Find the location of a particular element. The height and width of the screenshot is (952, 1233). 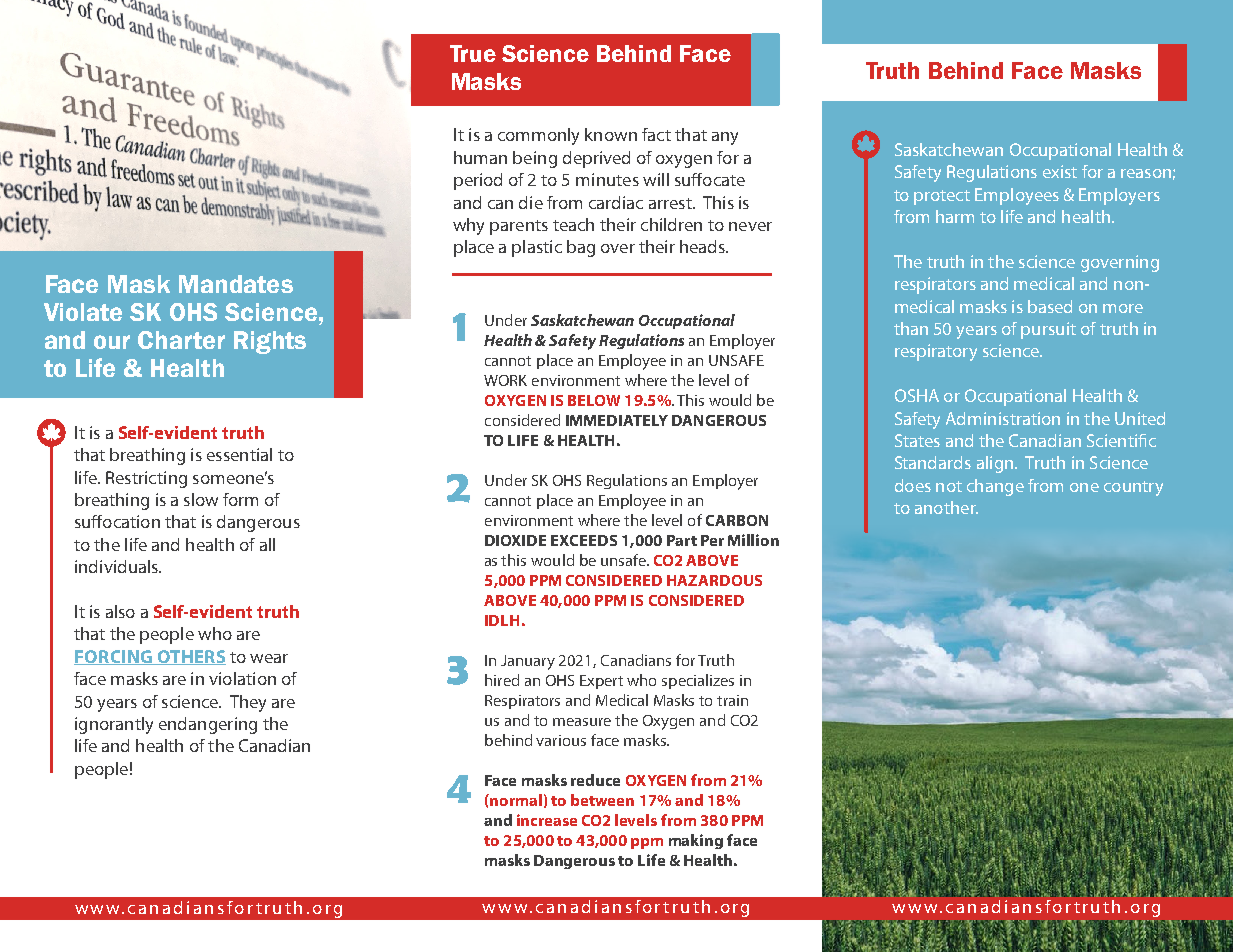

known is located at coordinates (611, 134).
